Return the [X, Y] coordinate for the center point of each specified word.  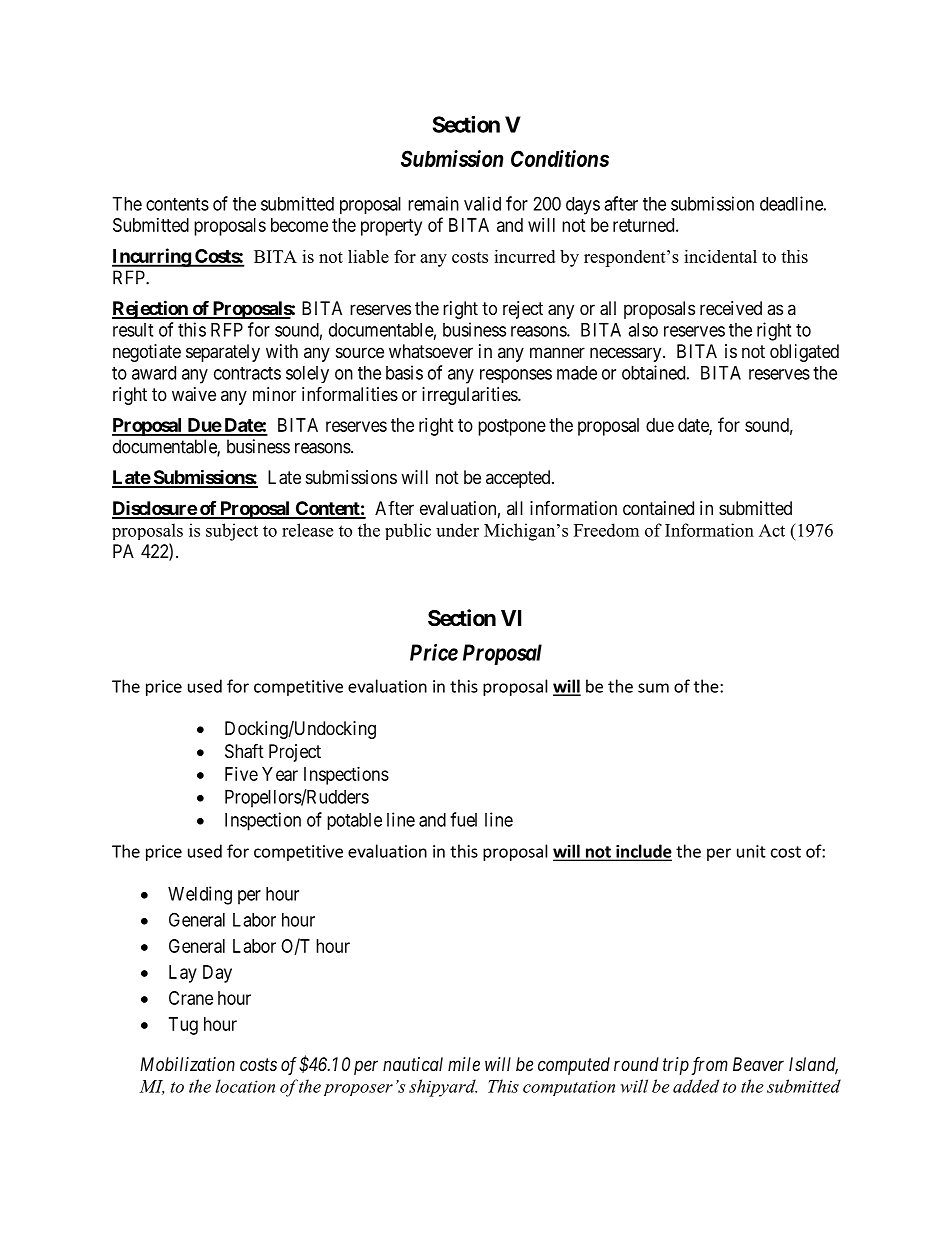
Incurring [152, 257]
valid [482, 203]
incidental [720, 256]
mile [464, 1064]
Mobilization [187, 1064]
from [710, 1066]
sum [653, 688]
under [457, 530]
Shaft [244, 751]
